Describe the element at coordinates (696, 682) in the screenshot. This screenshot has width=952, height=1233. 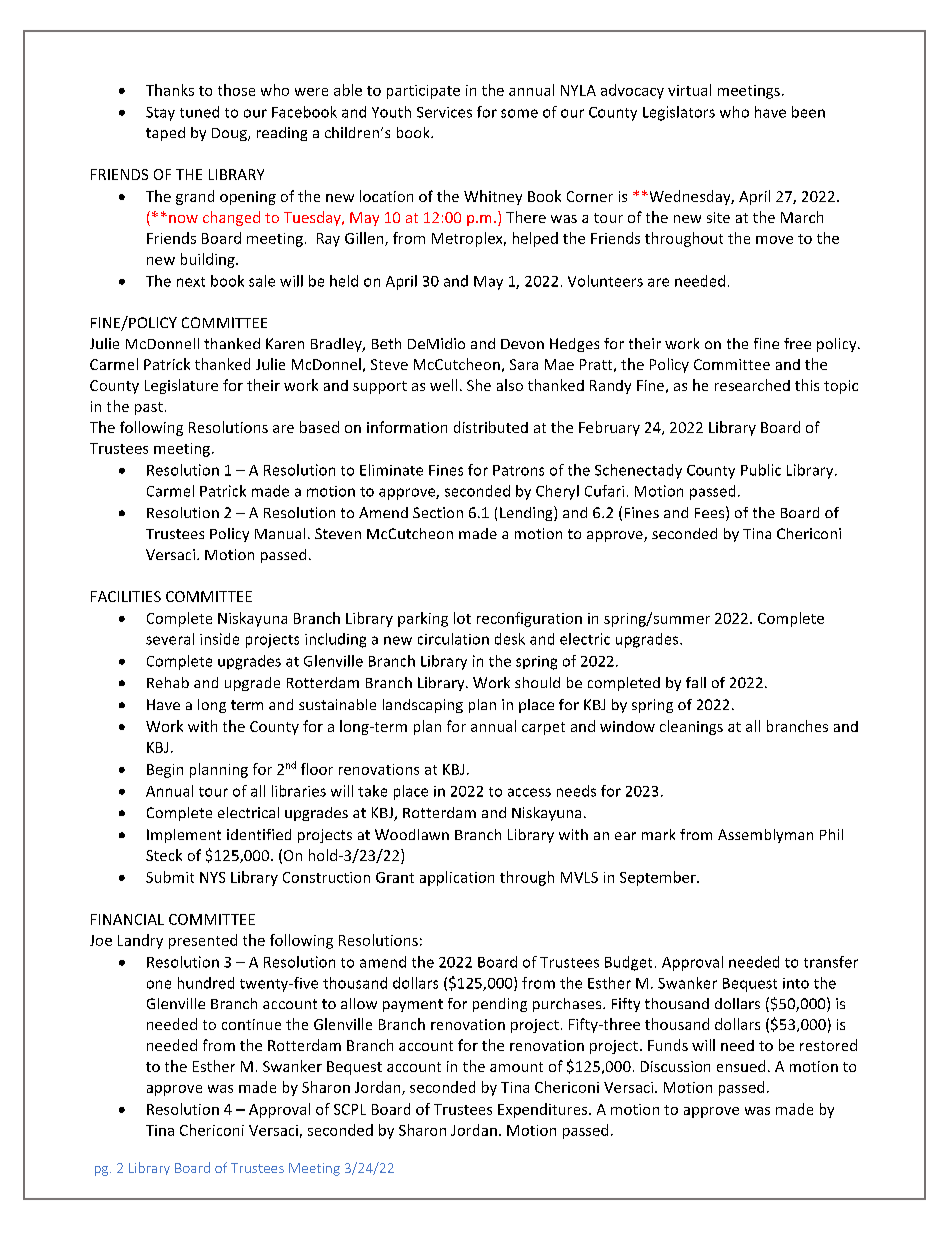
I see `fall` at that location.
